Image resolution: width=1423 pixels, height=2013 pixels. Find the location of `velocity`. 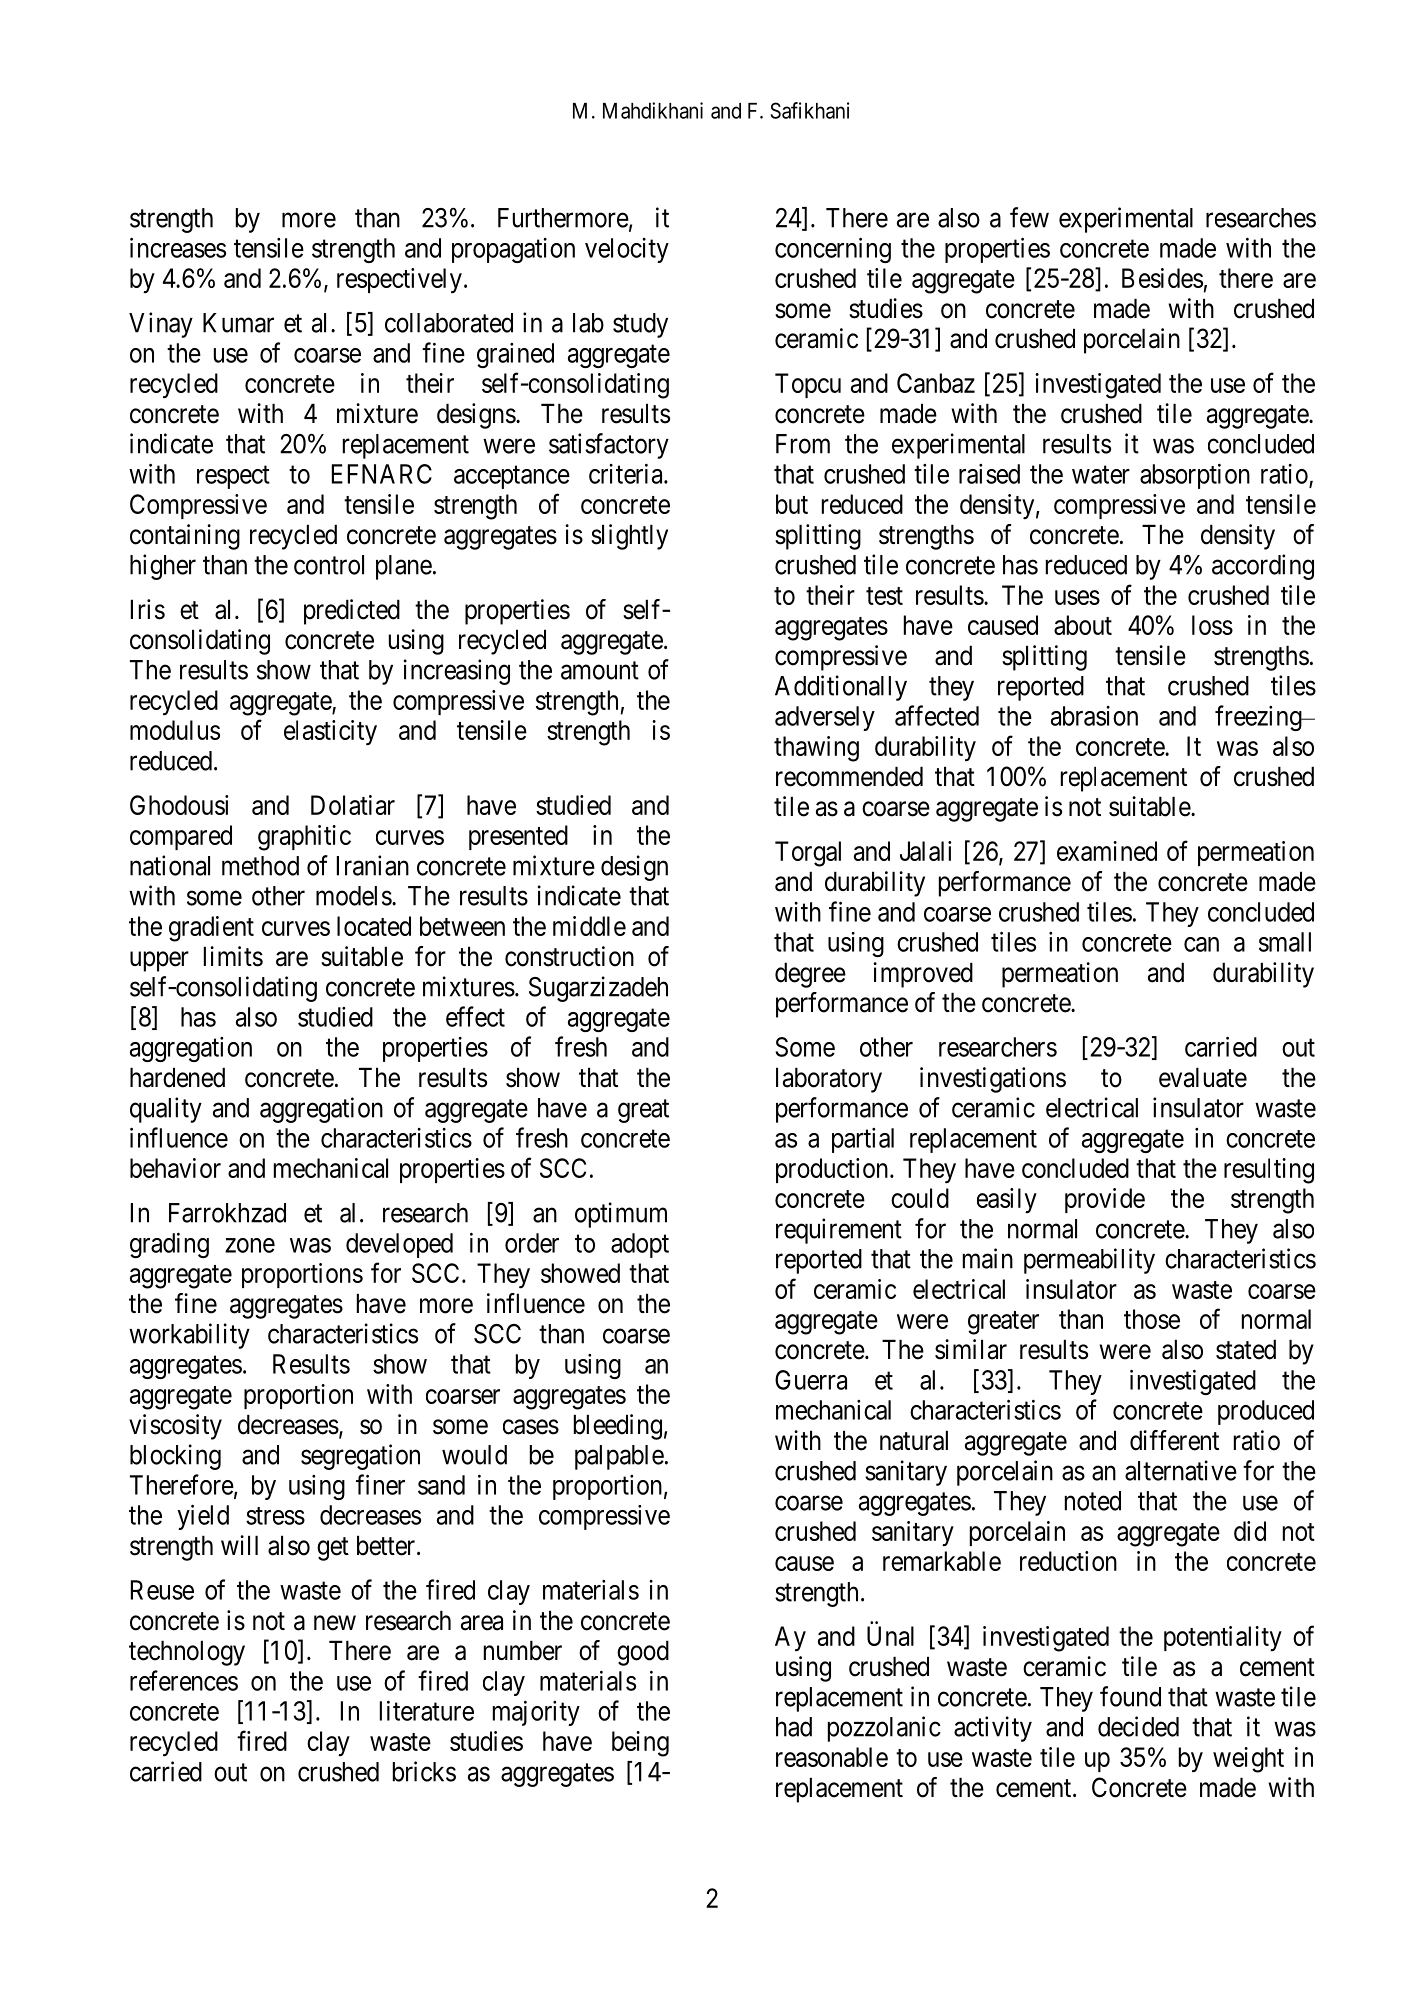

velocity is located at coordinates (627, 250).
